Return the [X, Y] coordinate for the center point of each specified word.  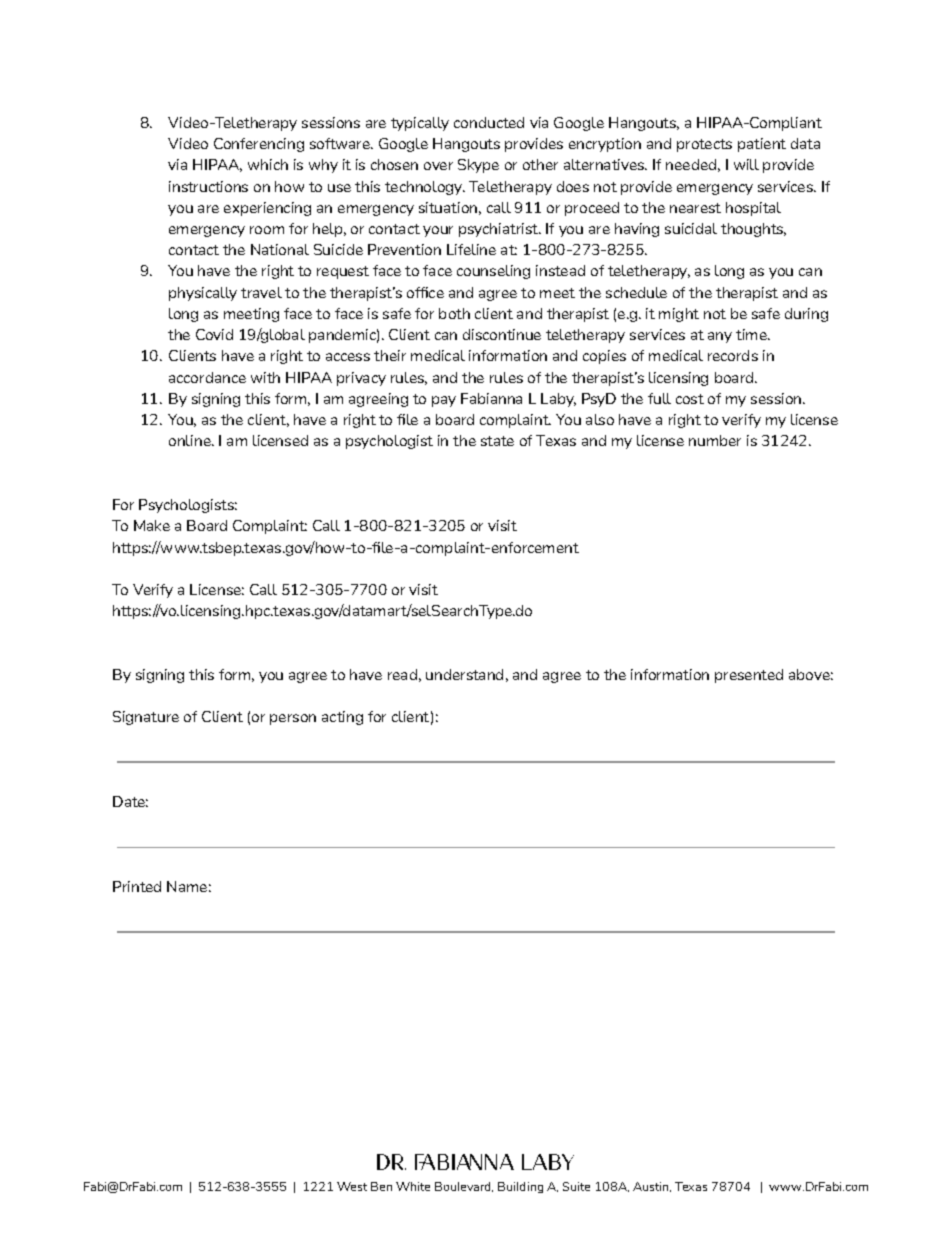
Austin [652, 1187]
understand [464, 674]
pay [444, 401]
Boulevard [464, 1187]
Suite [576, 1186]
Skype [478, 166]
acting [342, 718]
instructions [208, 186]
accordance [207, 377]
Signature [146, 718]
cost [690, 399]
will [746, 164]
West [352, 1186]
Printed [137, 886]
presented [749, 676]
